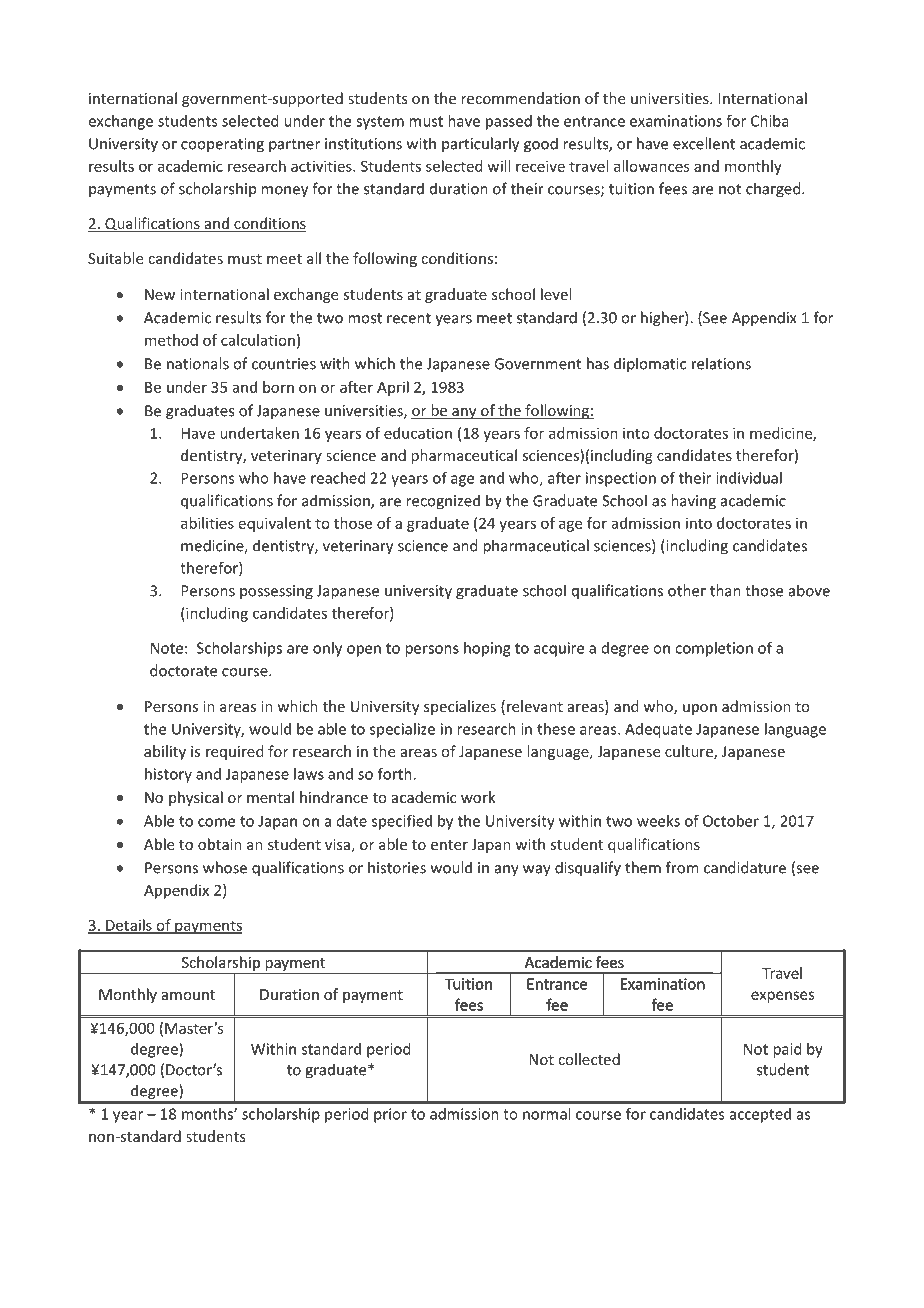 The height and width of the screenshot is (1308, 924). Describe the element at coordinates (480, 145) in the screenshot. I see `particularly` at that location.
